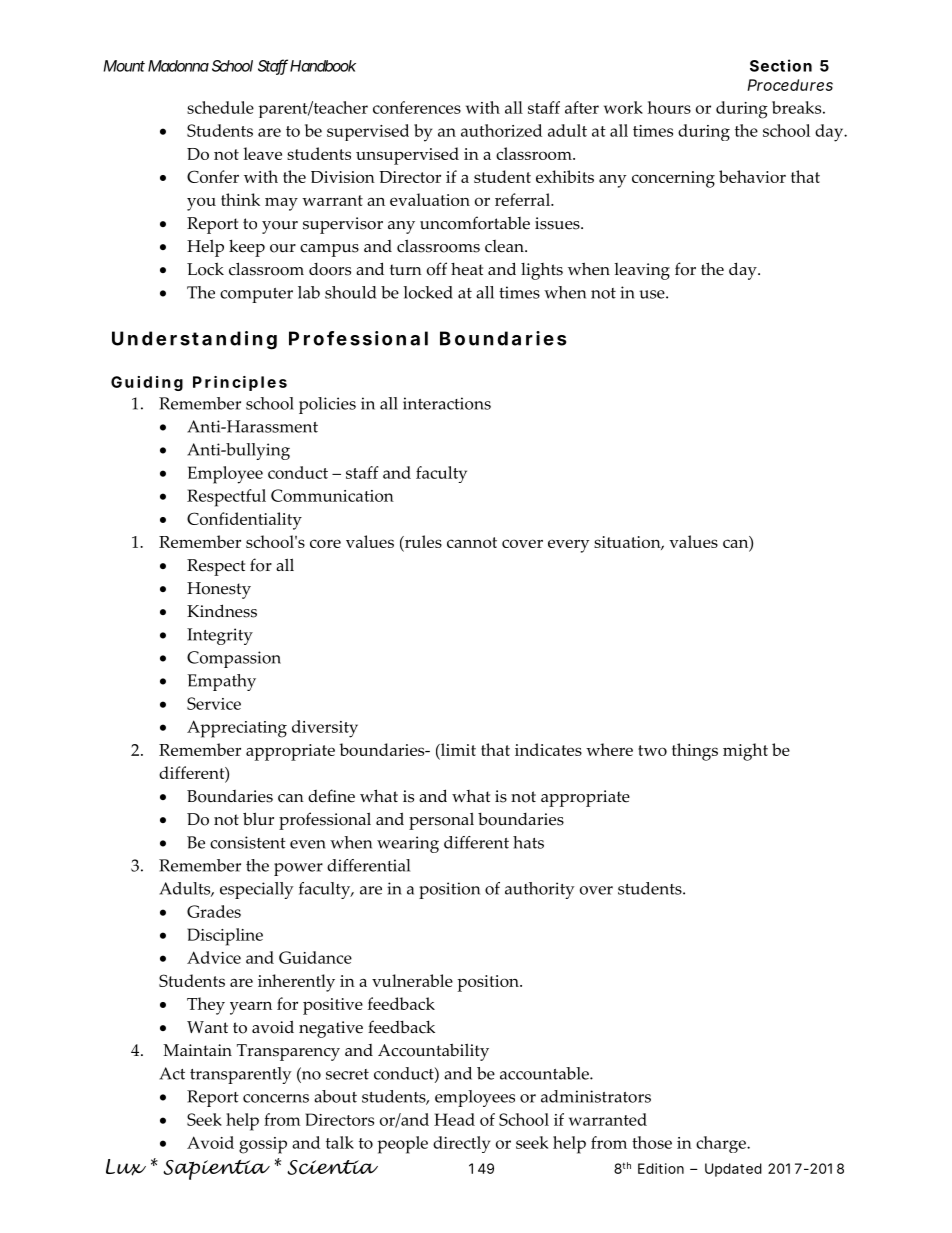 Image resolution: width=952 pixels, height=1233 pixels. Describe the element at coordinates (569, 546) in the screenshot. I see `every` at that location.
